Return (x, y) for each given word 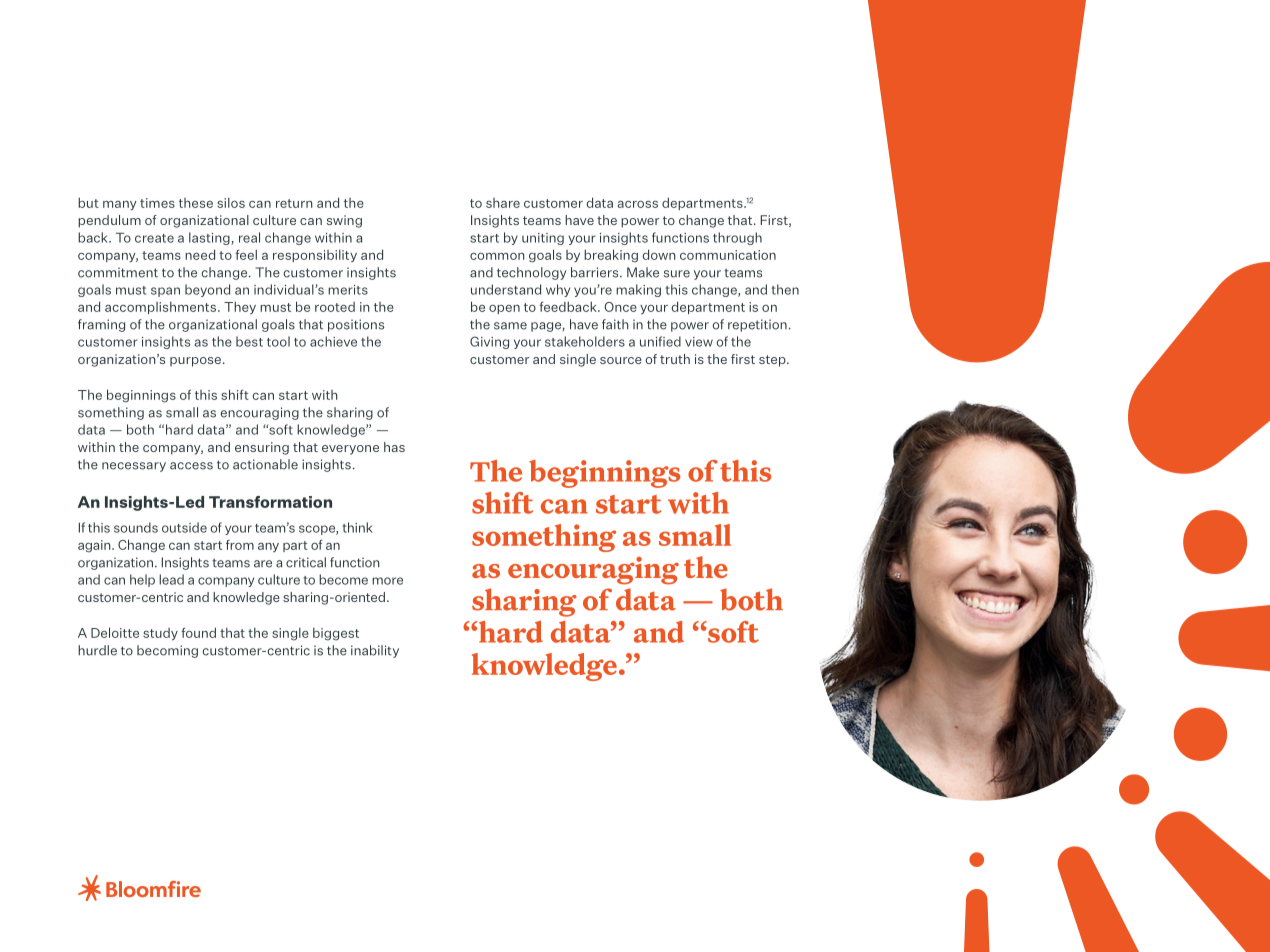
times (157, 203)
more (387, 581)
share (503, 203)
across (638, 204)
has (394, 447)
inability (375, 651)
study (160, 634)
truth (675, 359)
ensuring (262, 448)
